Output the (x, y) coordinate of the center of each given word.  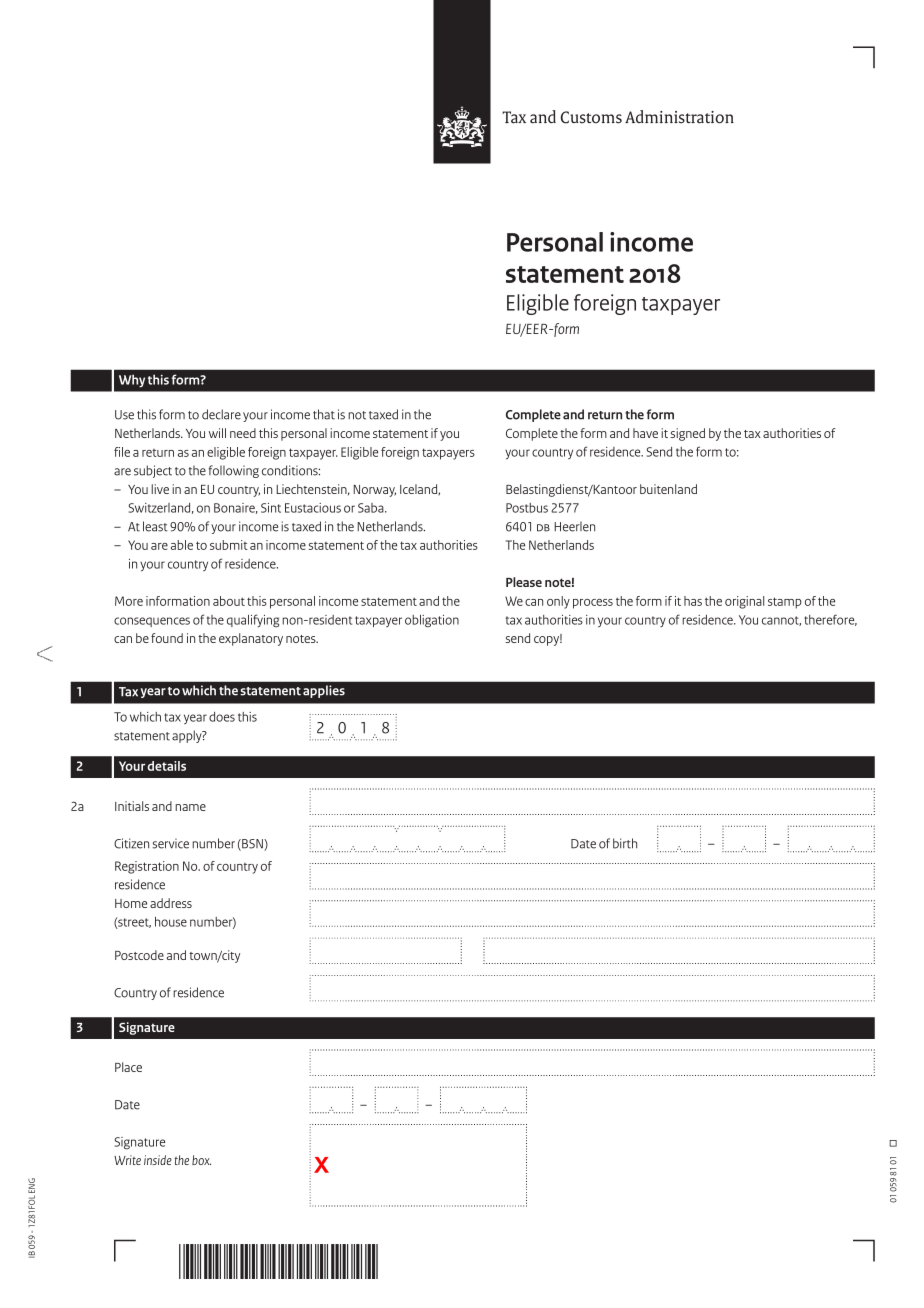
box (201, 1160)
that (324, 414)
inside (158, 1160)
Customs (591, 117)
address (171, 903)
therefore (830, 620)
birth (625, 843)
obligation (432, 621)
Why (132, 381)
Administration (679, 117)
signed (687, 434)
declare (221, 414)
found (167, 638)
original (744, 602)
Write (127, 1160)
